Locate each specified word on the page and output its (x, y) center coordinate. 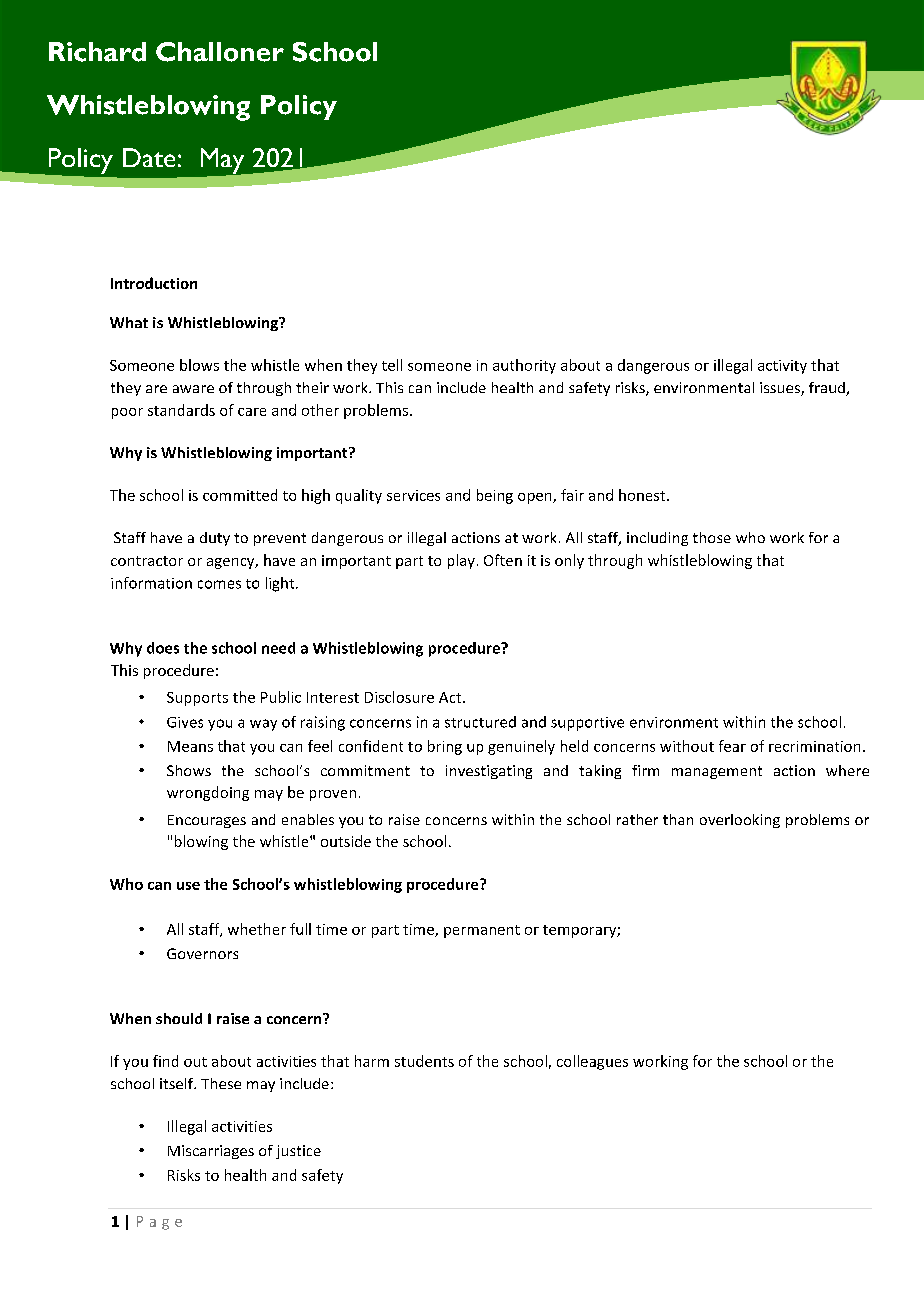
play (461, 561)
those (712, 537)
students (424, 1061)
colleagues (592, 1062)
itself (178, 1083)
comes (219, 584)
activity (782, 367)
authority (524, 366)
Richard (97, 52)
